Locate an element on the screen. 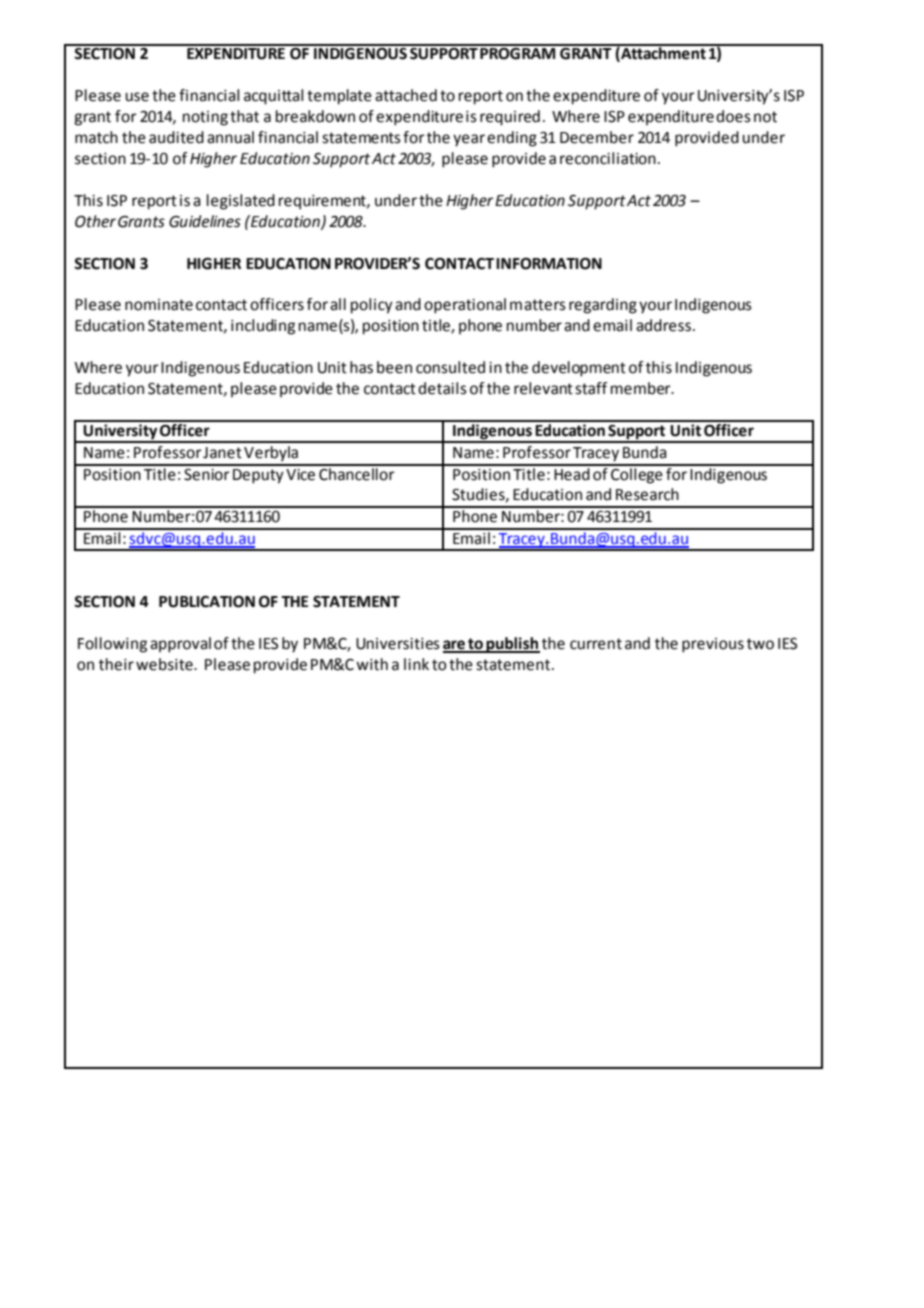  approval is located at coordinates (180, 645).
